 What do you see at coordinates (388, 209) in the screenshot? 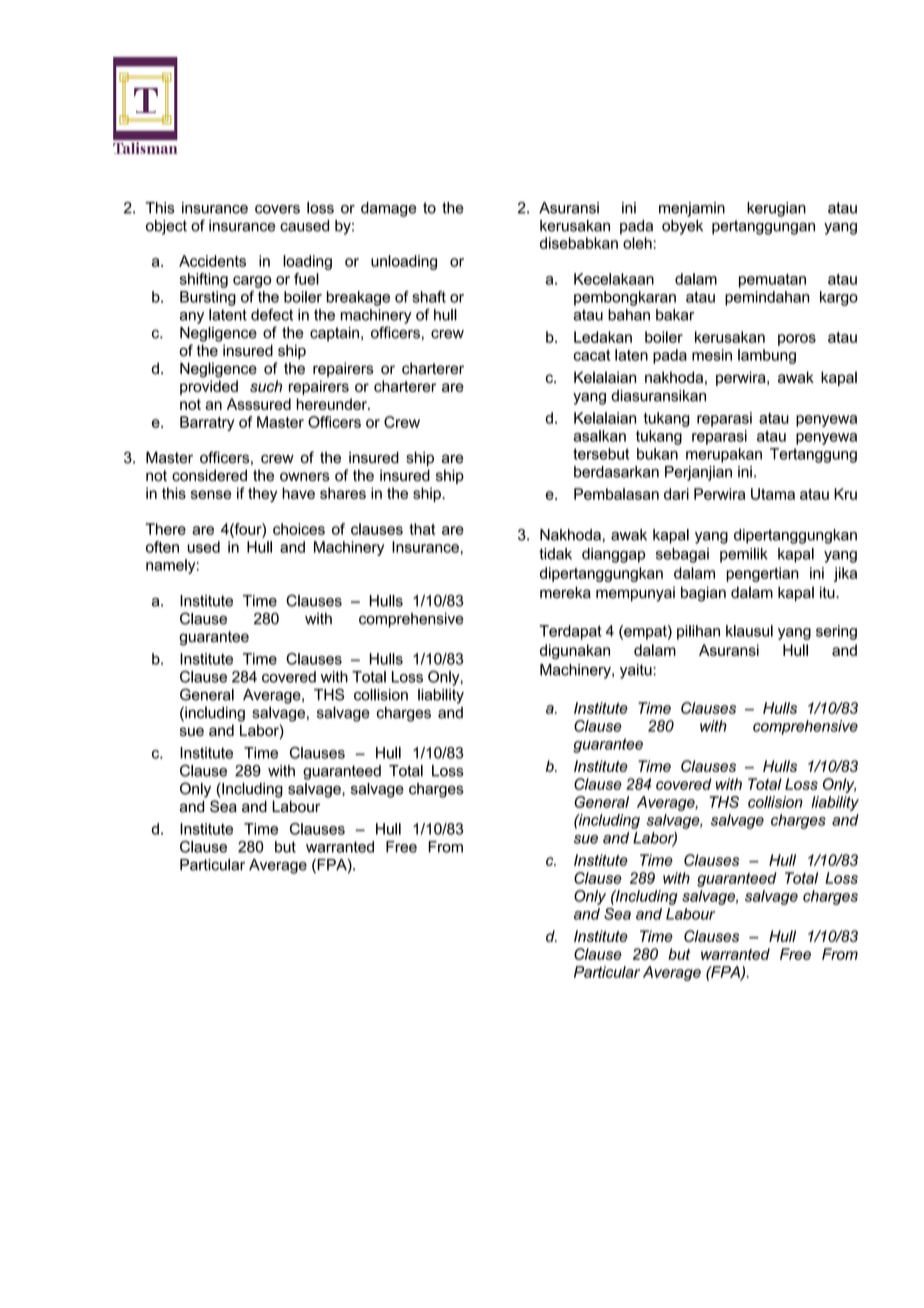
I see `damage` at bounding box center [388, 209].
